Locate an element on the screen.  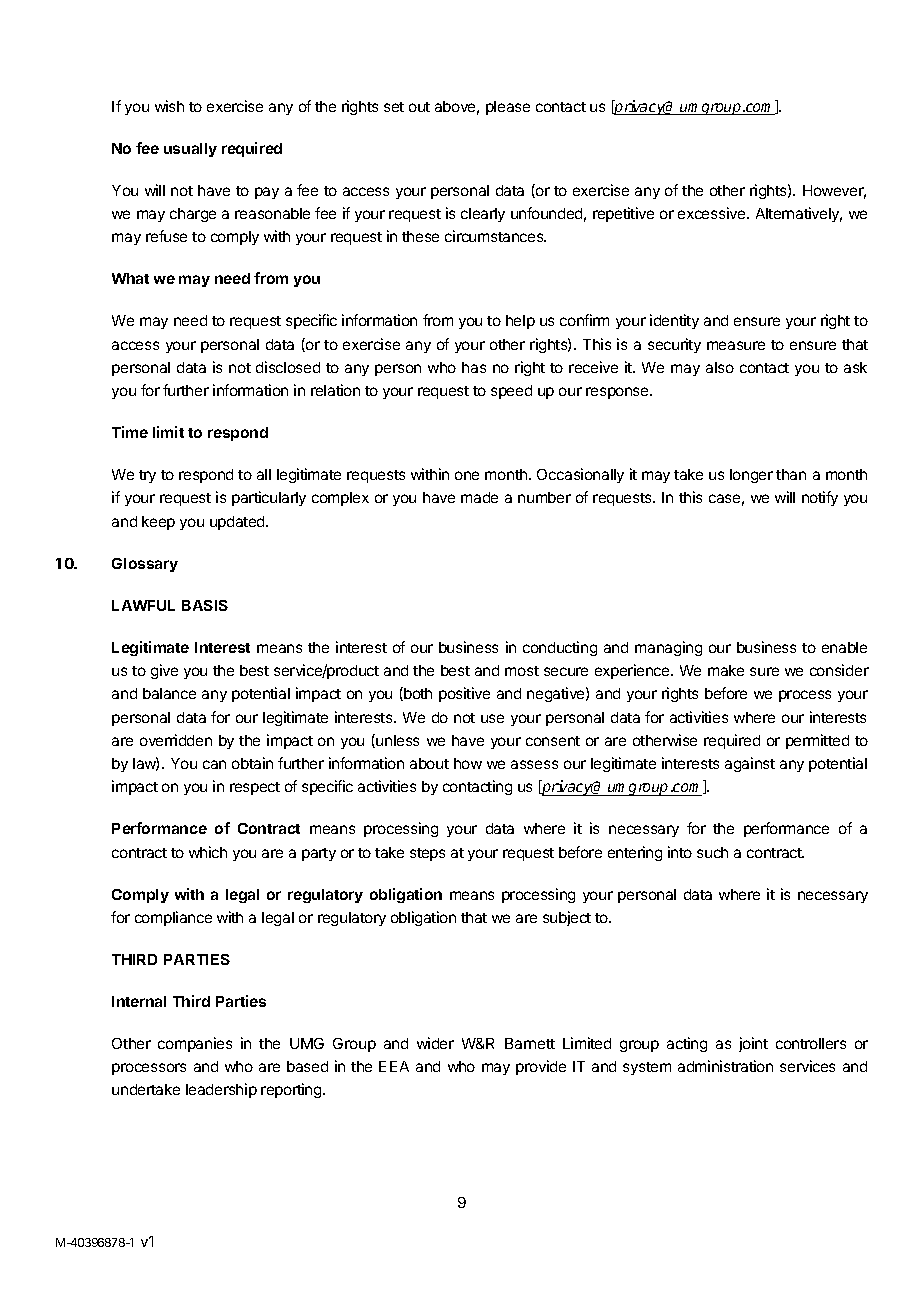
companies is located at coordinates (195, 1044).
